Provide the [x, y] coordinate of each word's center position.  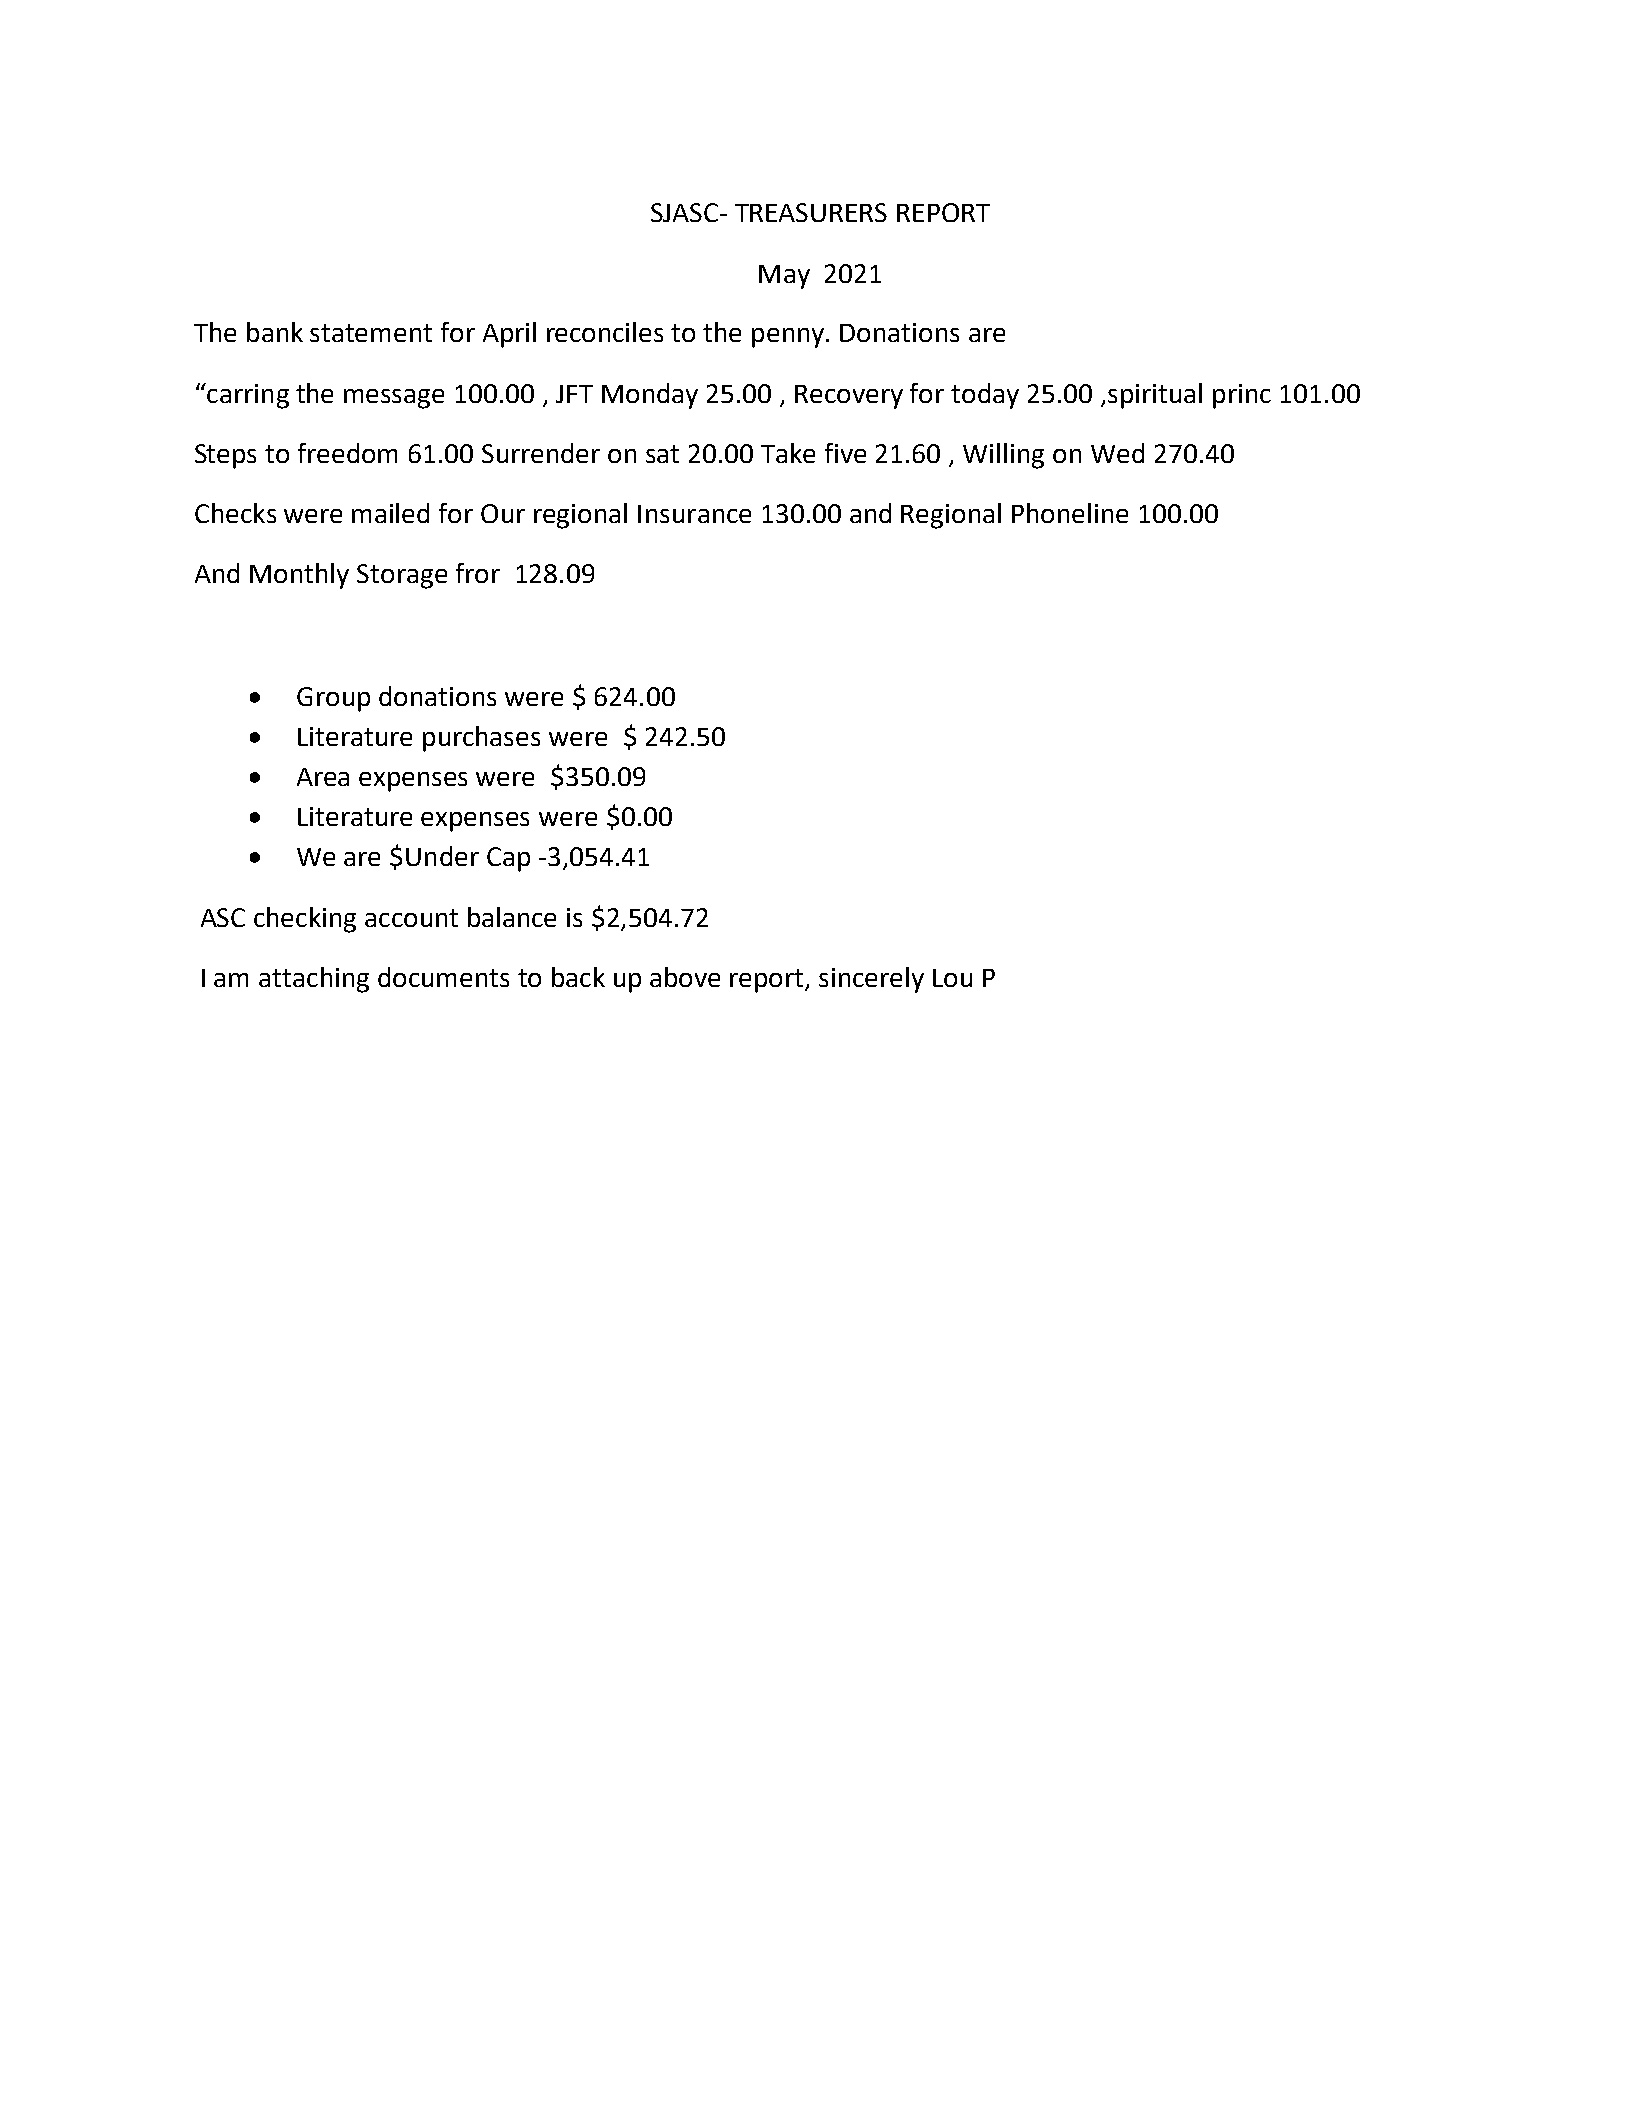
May [784, 277]
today [985, 396]
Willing [1003, 456]
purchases [481, 739]
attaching [314, 980]
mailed [390, 513]
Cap [508, 859]
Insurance [694, 514]
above [685, 977]
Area [323, 777]
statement [371, 333]
